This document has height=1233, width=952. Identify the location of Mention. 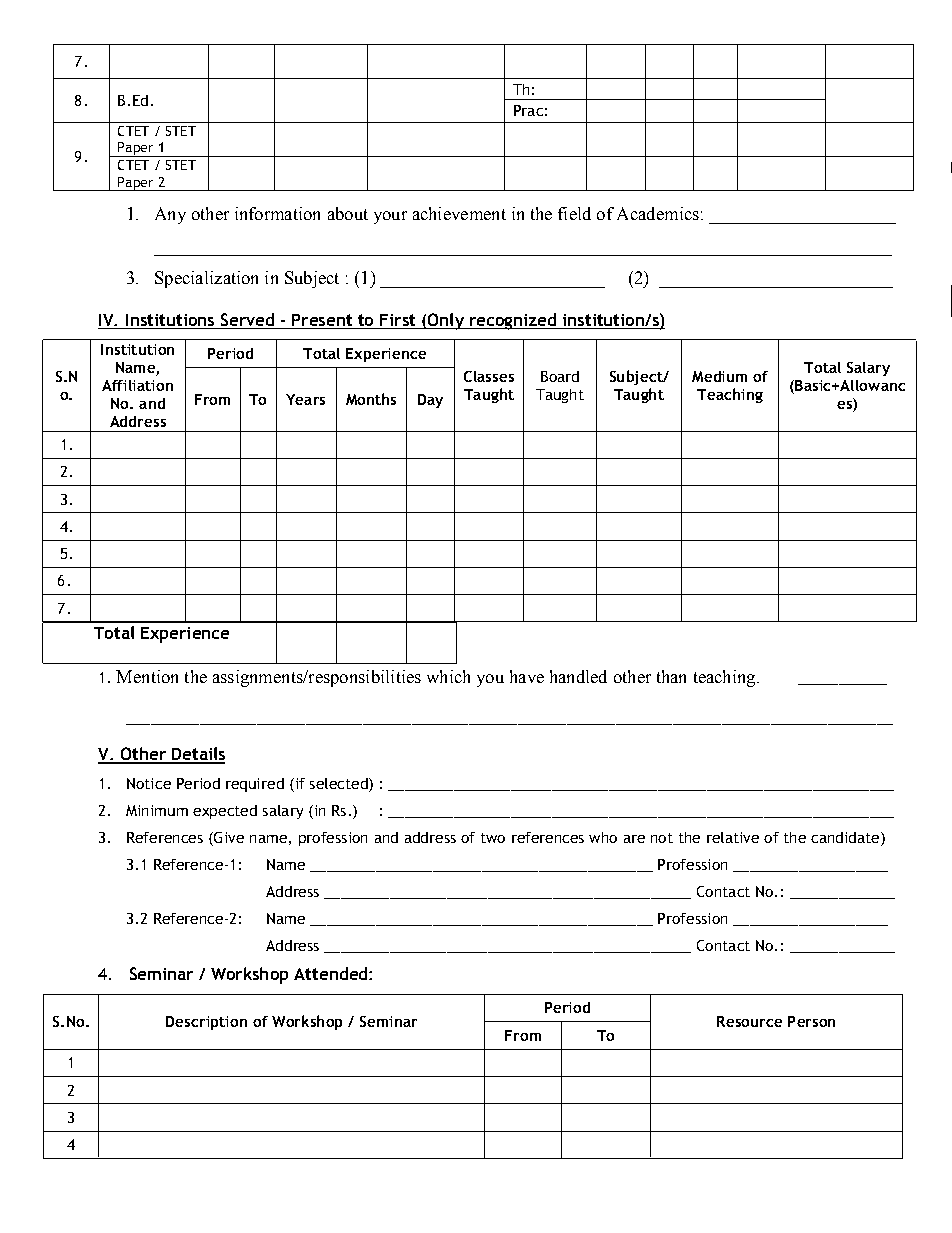
(147, 676).
